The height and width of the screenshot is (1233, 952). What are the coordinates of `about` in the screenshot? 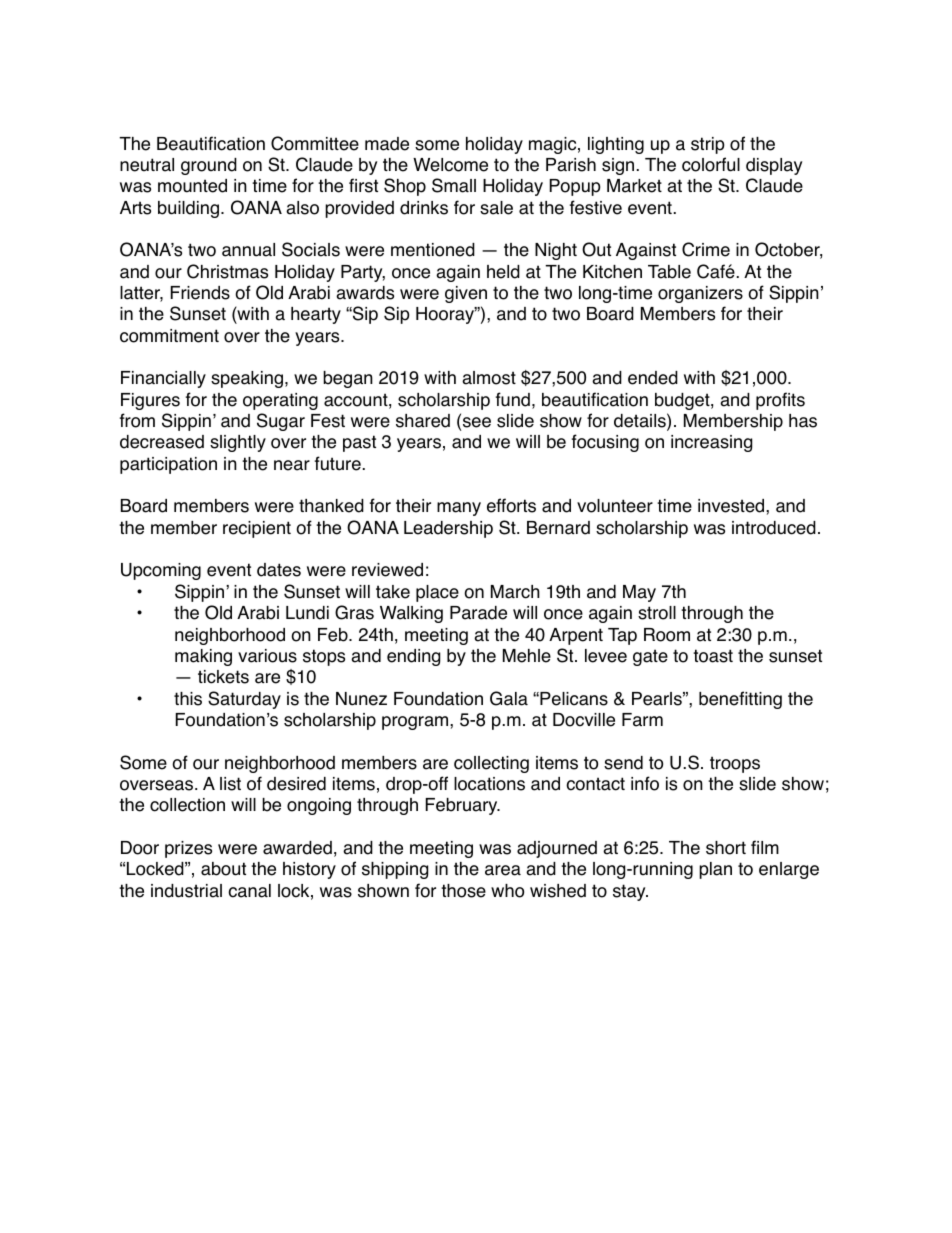 It's located at (223, 869).
